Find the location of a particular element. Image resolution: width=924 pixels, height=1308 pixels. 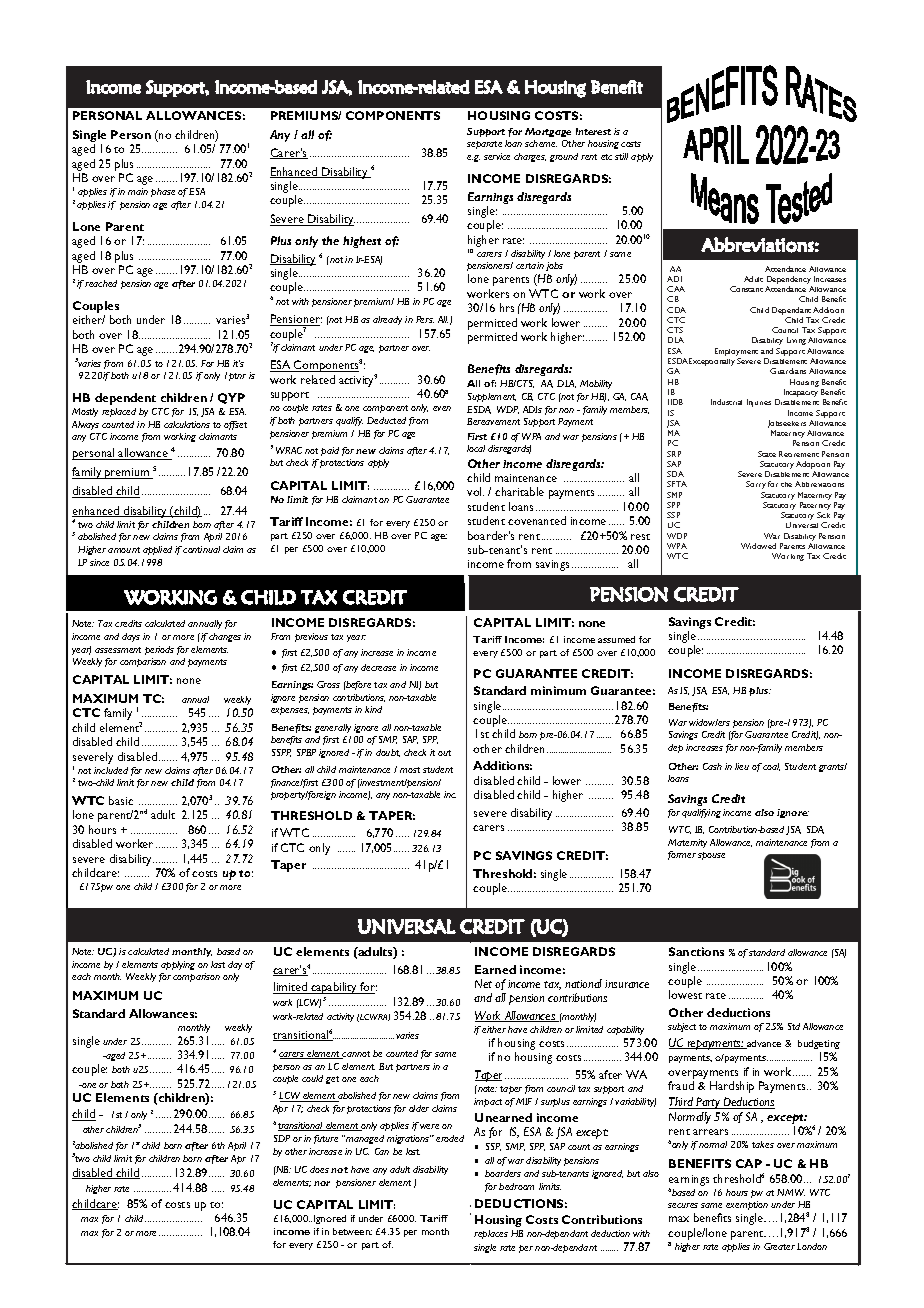

Sorry is located at coordinates (756, 485).
